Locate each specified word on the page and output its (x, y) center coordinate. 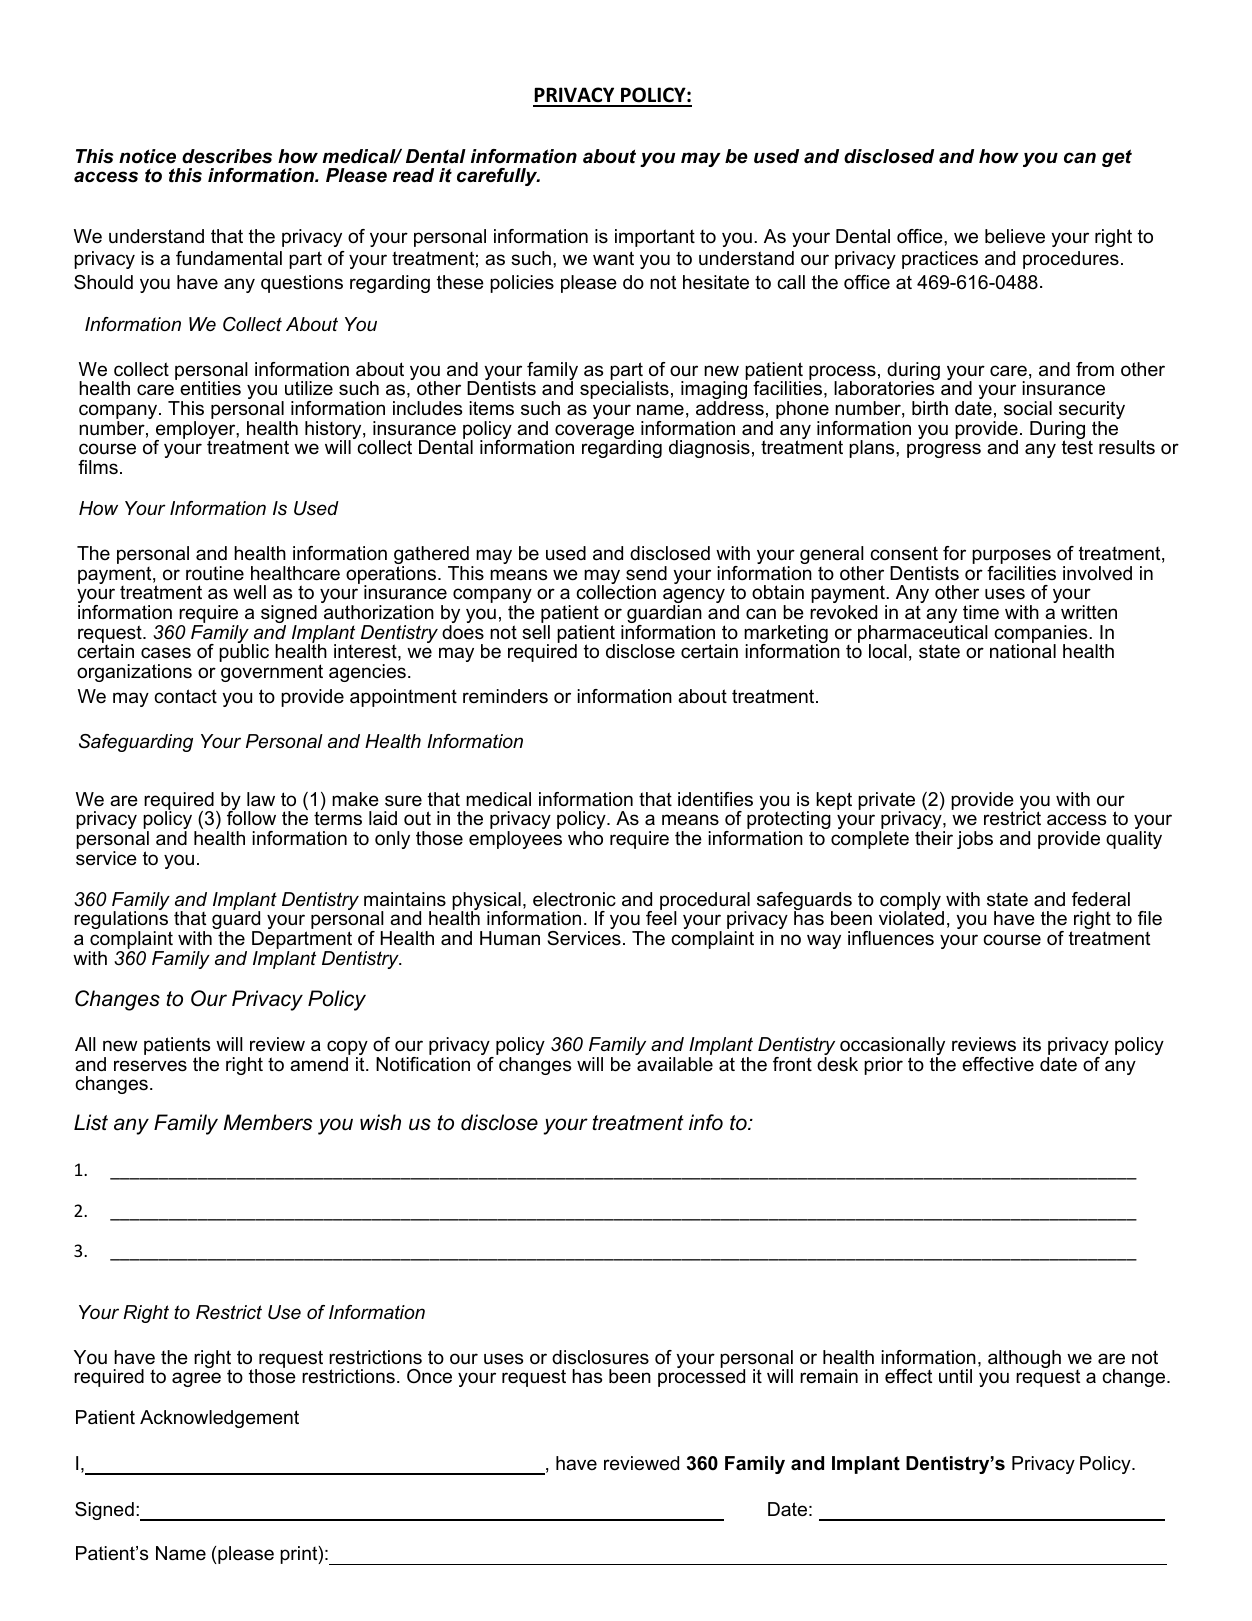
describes (227, 156)
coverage (595, 433)
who (585, 838)
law (261, 799)
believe (1015, 236)
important (655, 238)
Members (267, 1122)
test (1077, 447)
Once (429, 1376)
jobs (975, 840)
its (1032, 1044)
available (675, 1064)
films (98, 467)
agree (196, 1379)
